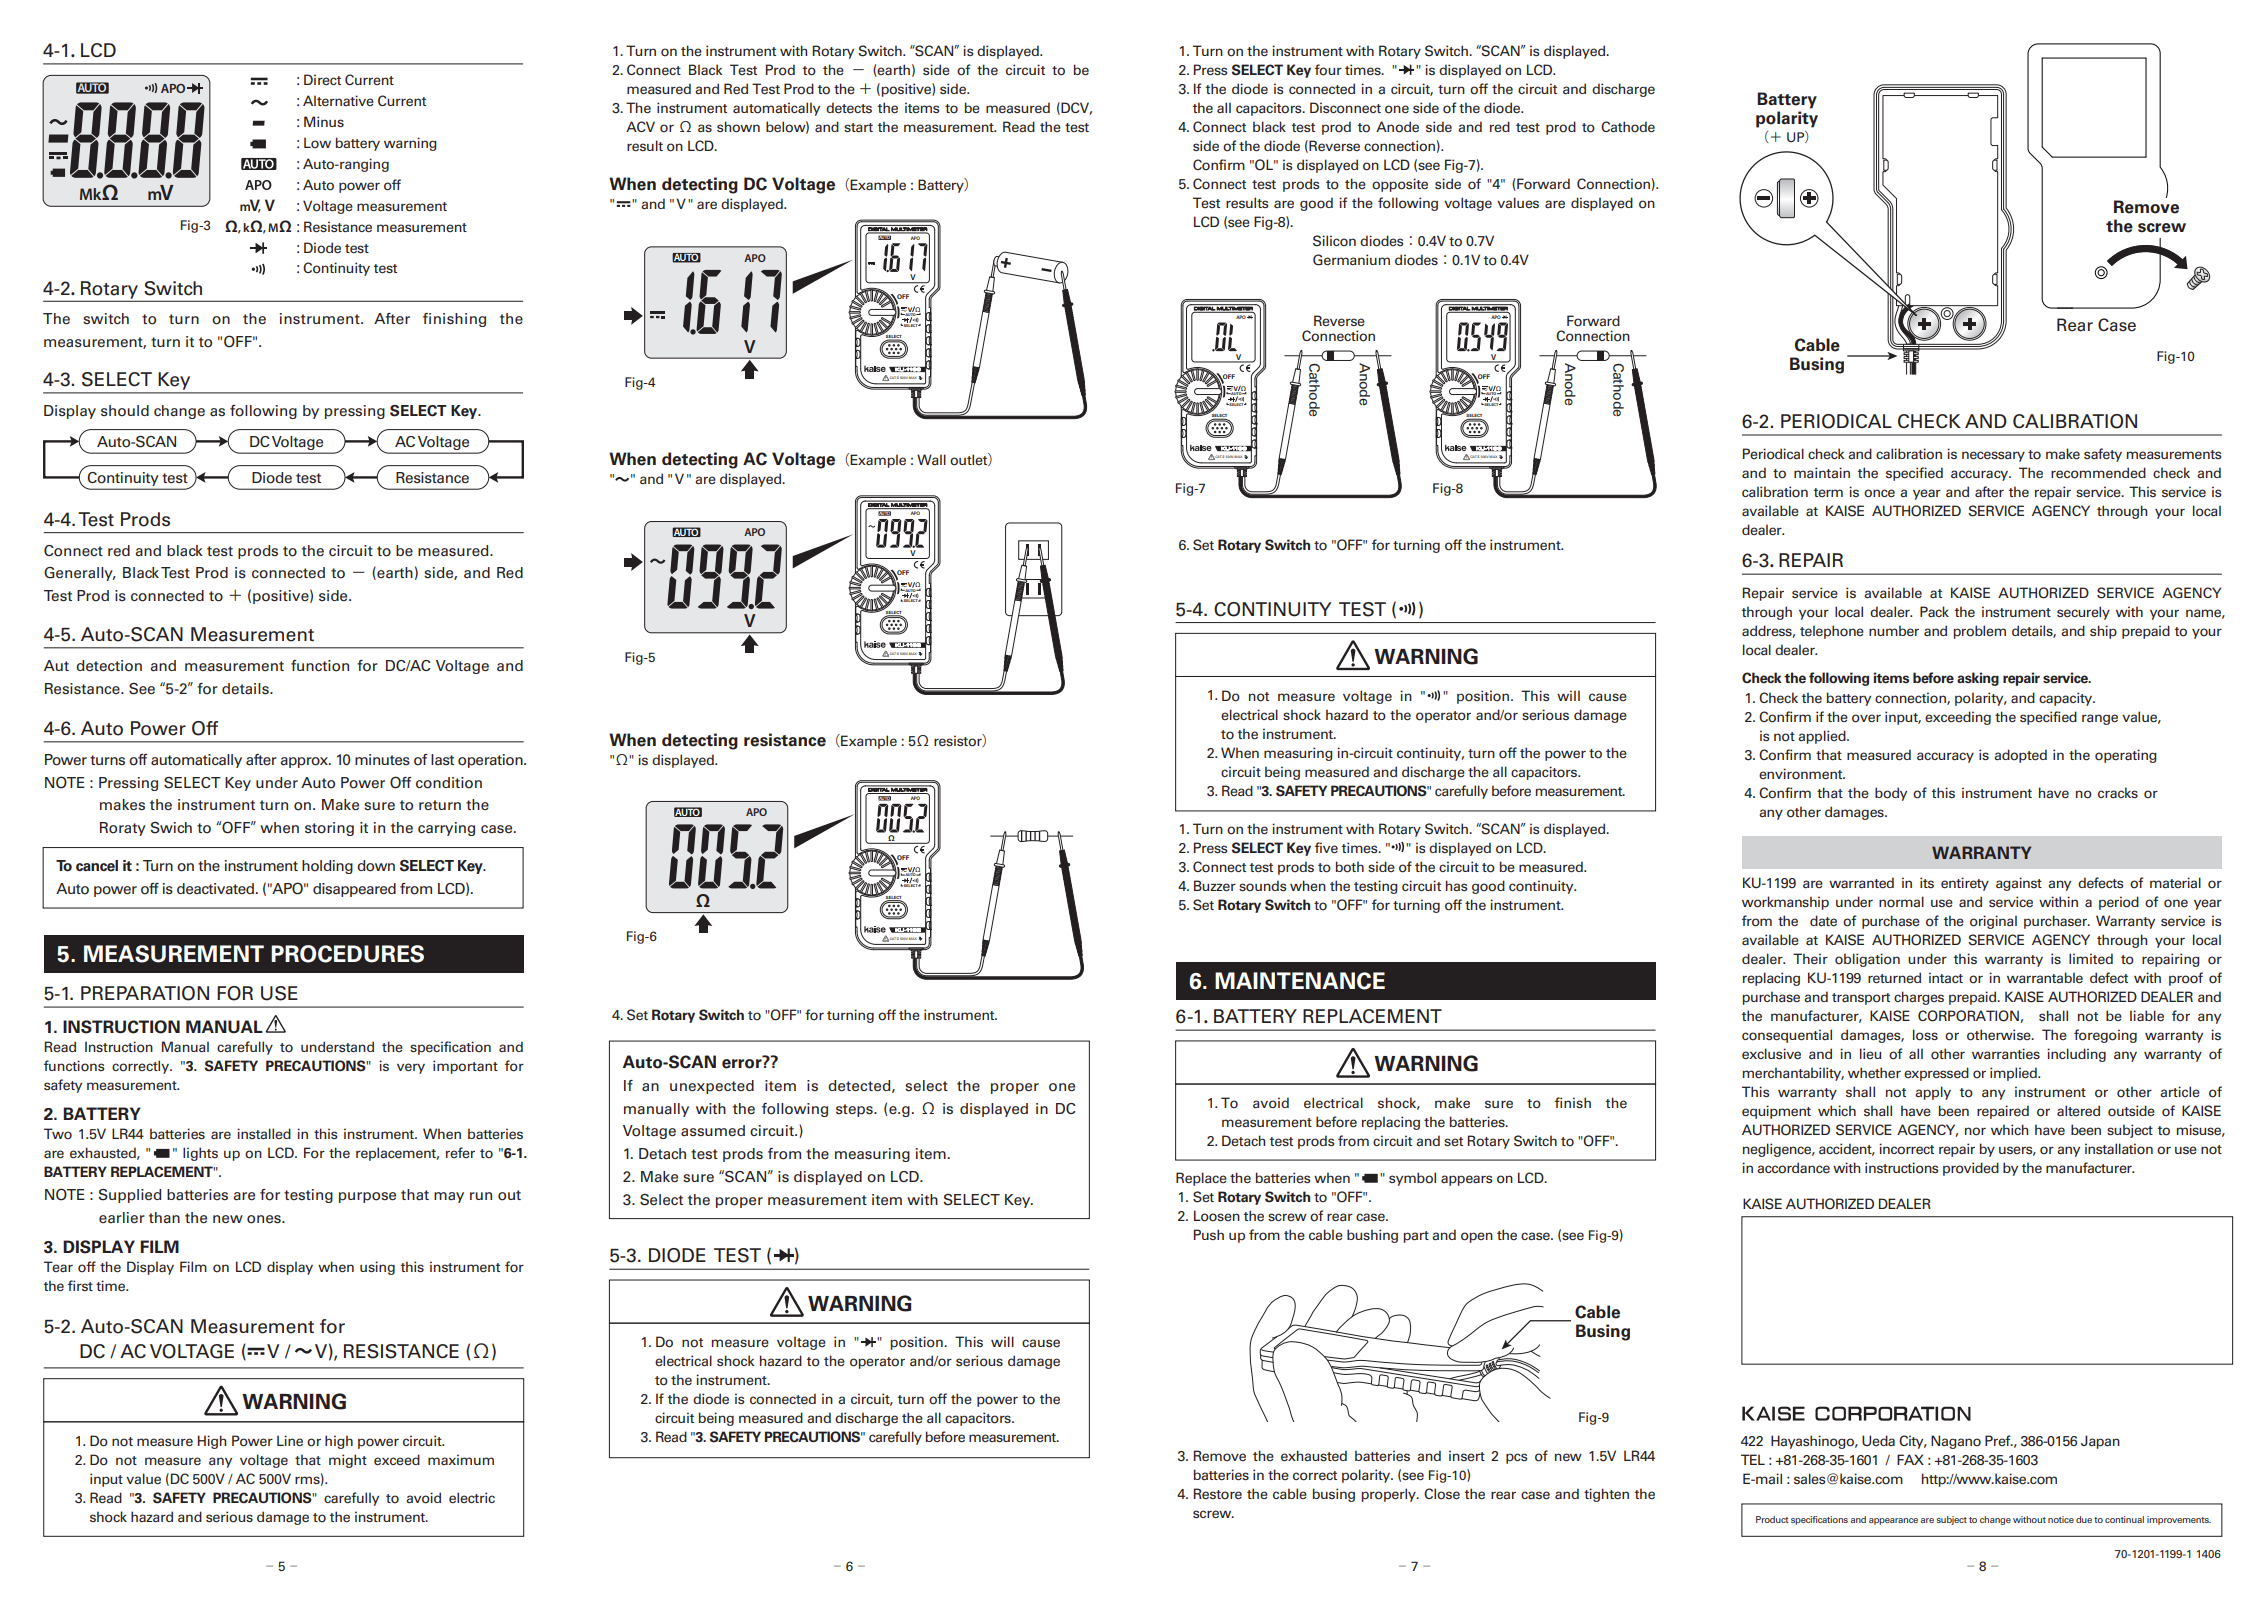 The height and width of the screenshot is (1601, 2265). Describe the element at coordinates (931, 460) in the screenshot. I see `Wall` at that location.
